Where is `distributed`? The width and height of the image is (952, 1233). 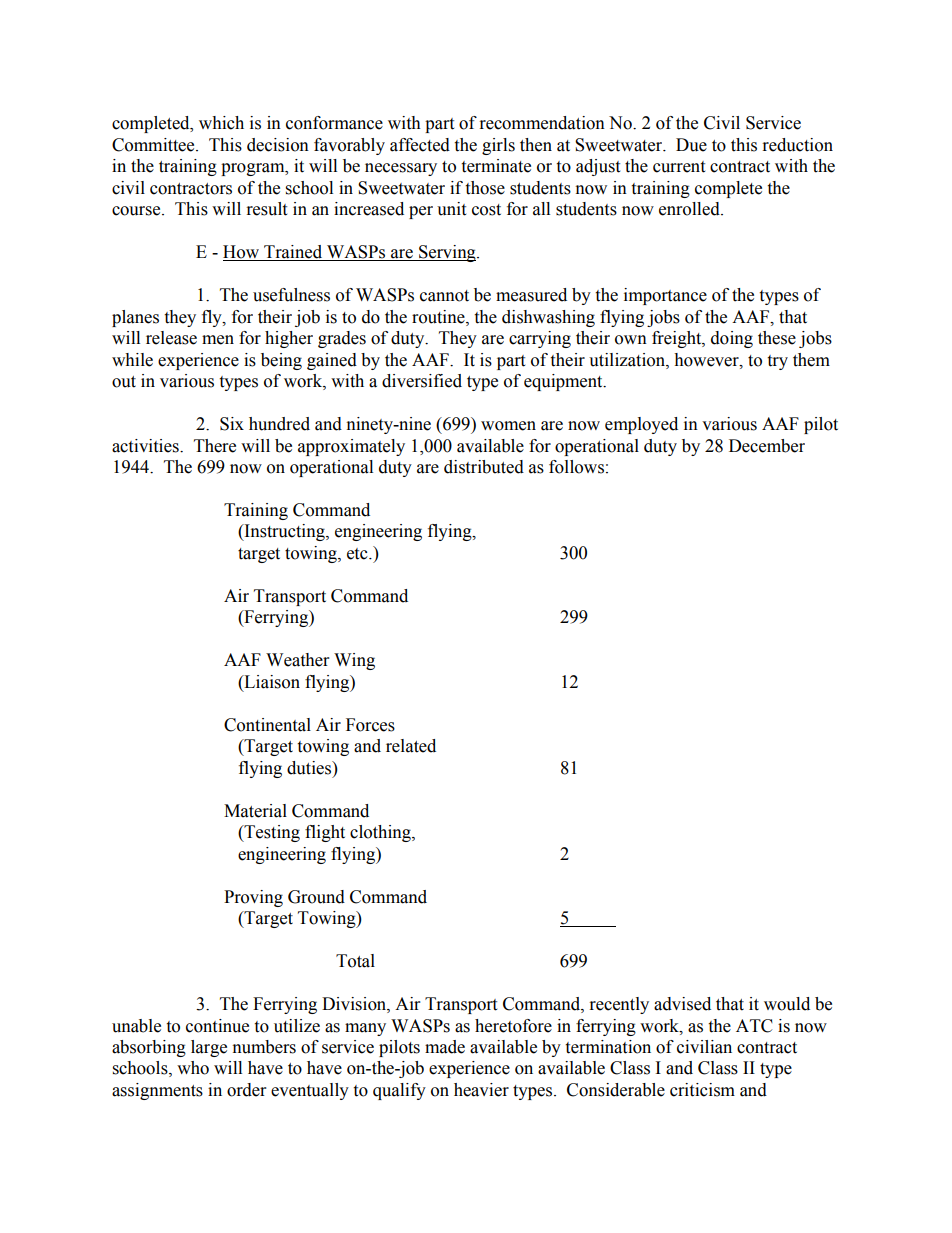
distributed is located at coordinates (484, 467).
